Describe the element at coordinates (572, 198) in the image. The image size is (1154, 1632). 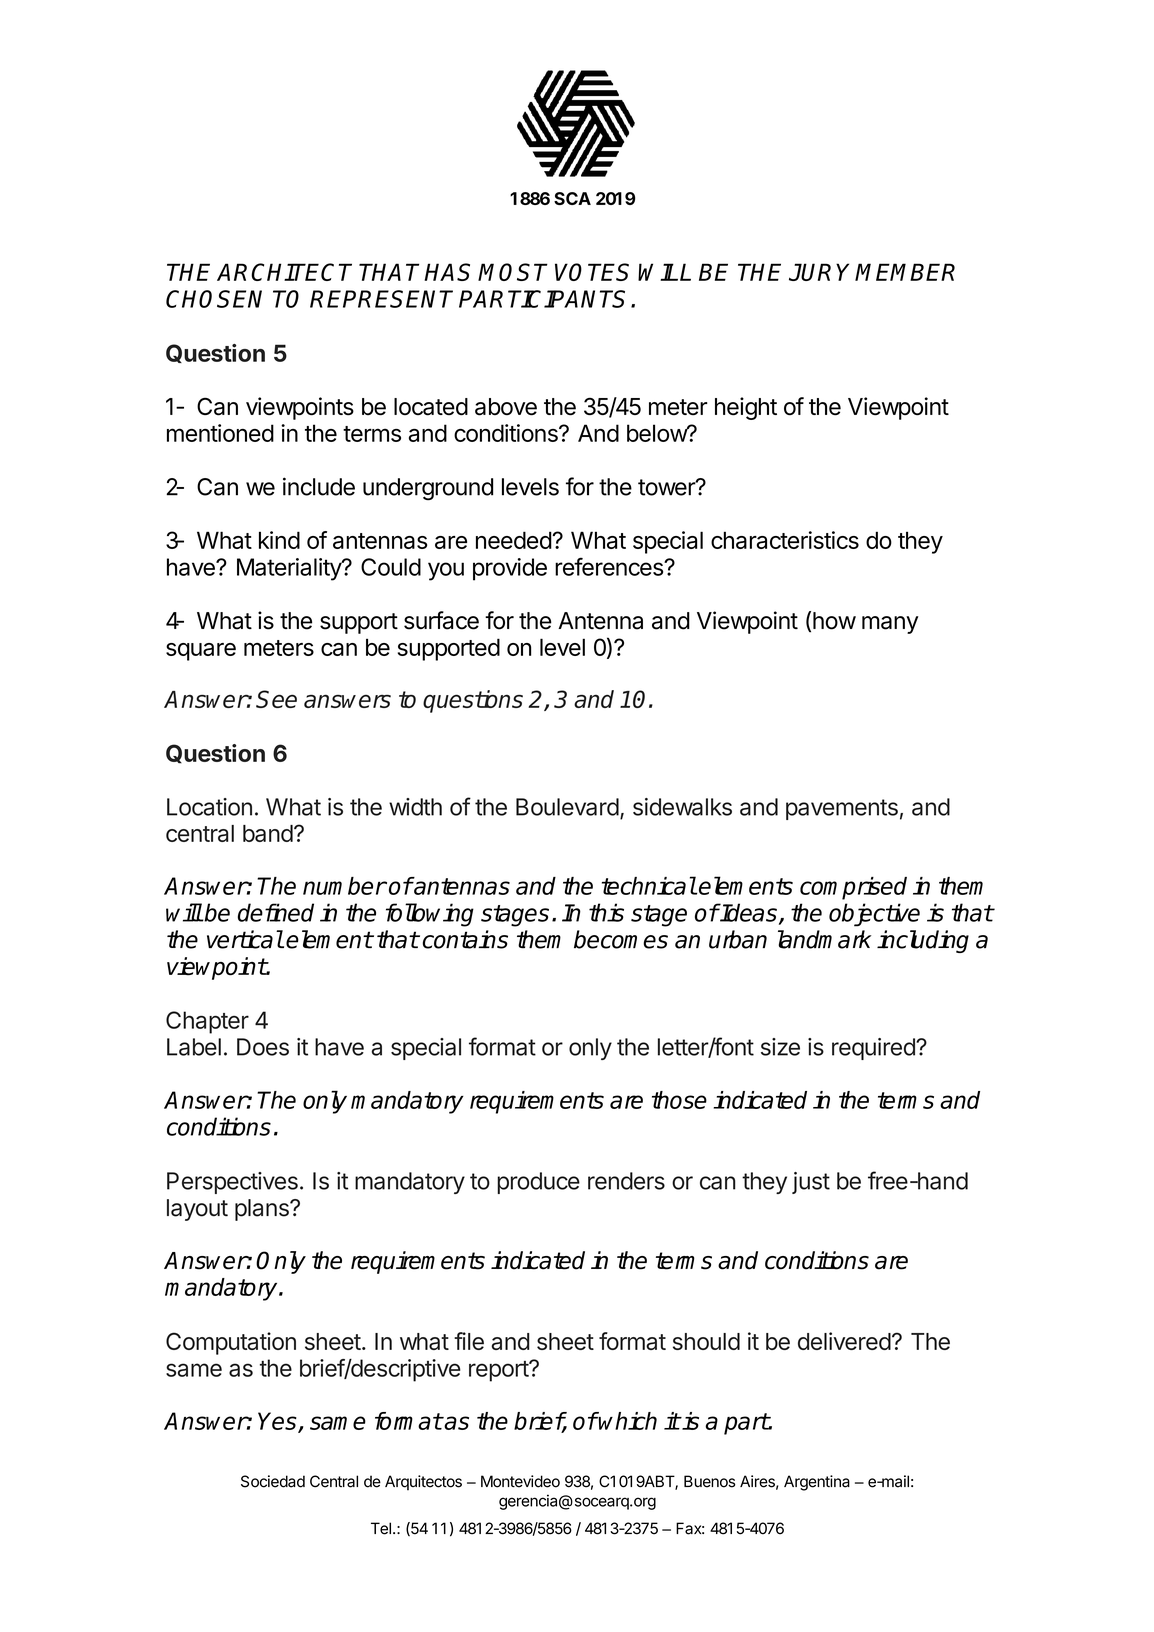
I see `SCA` at that location.
